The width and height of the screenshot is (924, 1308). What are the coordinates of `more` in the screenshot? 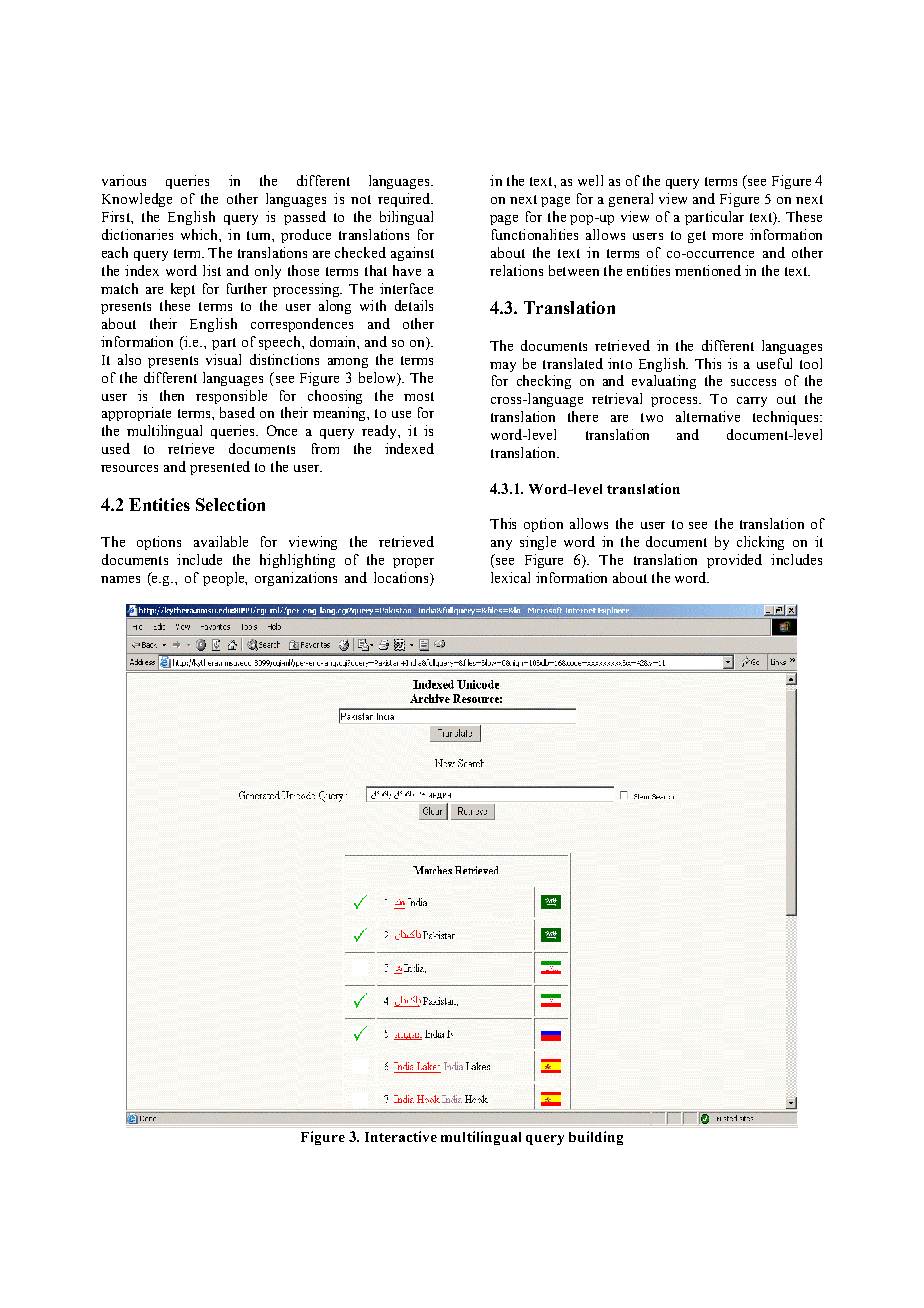 It's located at (727, 236).
